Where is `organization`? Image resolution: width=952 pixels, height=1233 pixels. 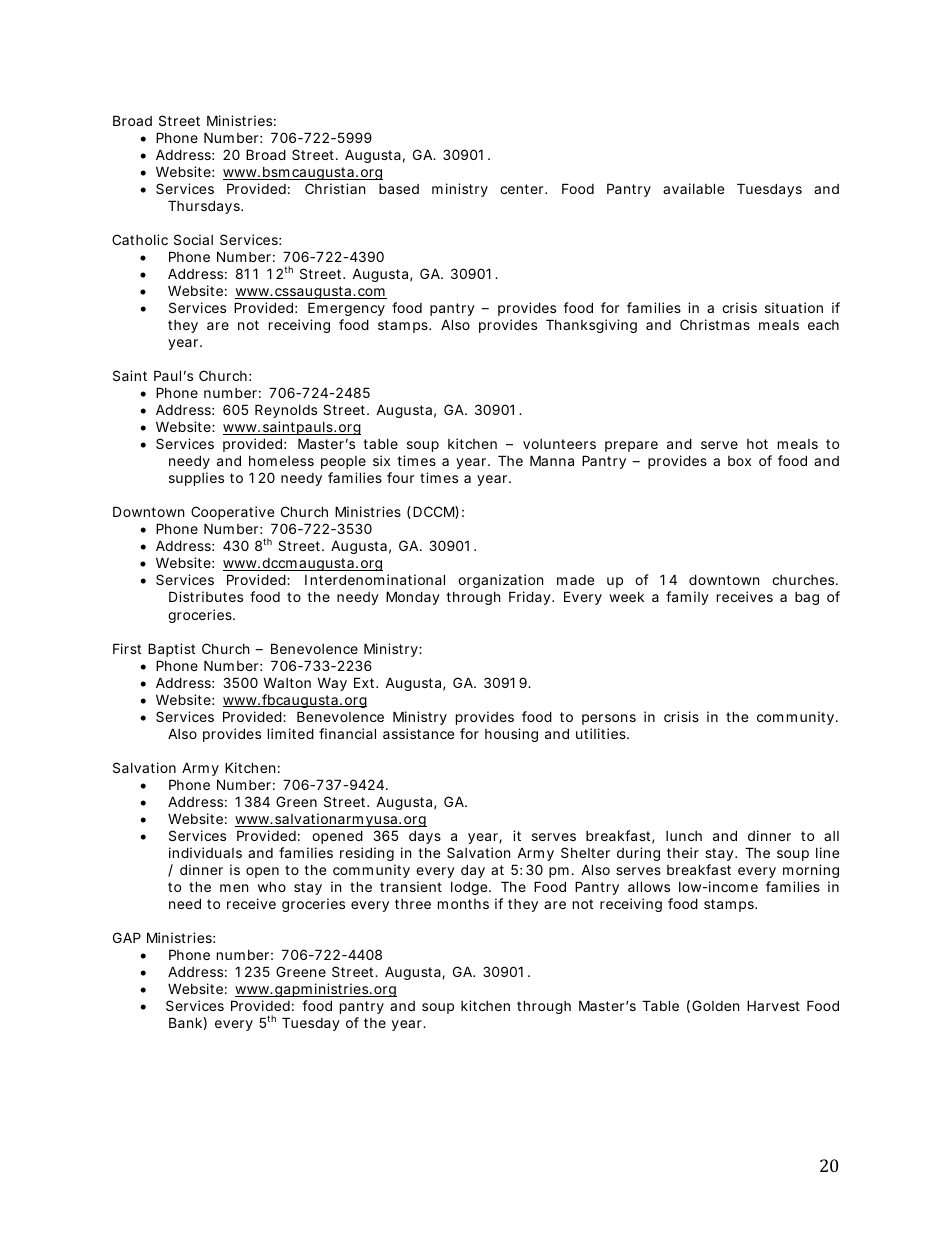 organization is located at coordinates (500, 583).
